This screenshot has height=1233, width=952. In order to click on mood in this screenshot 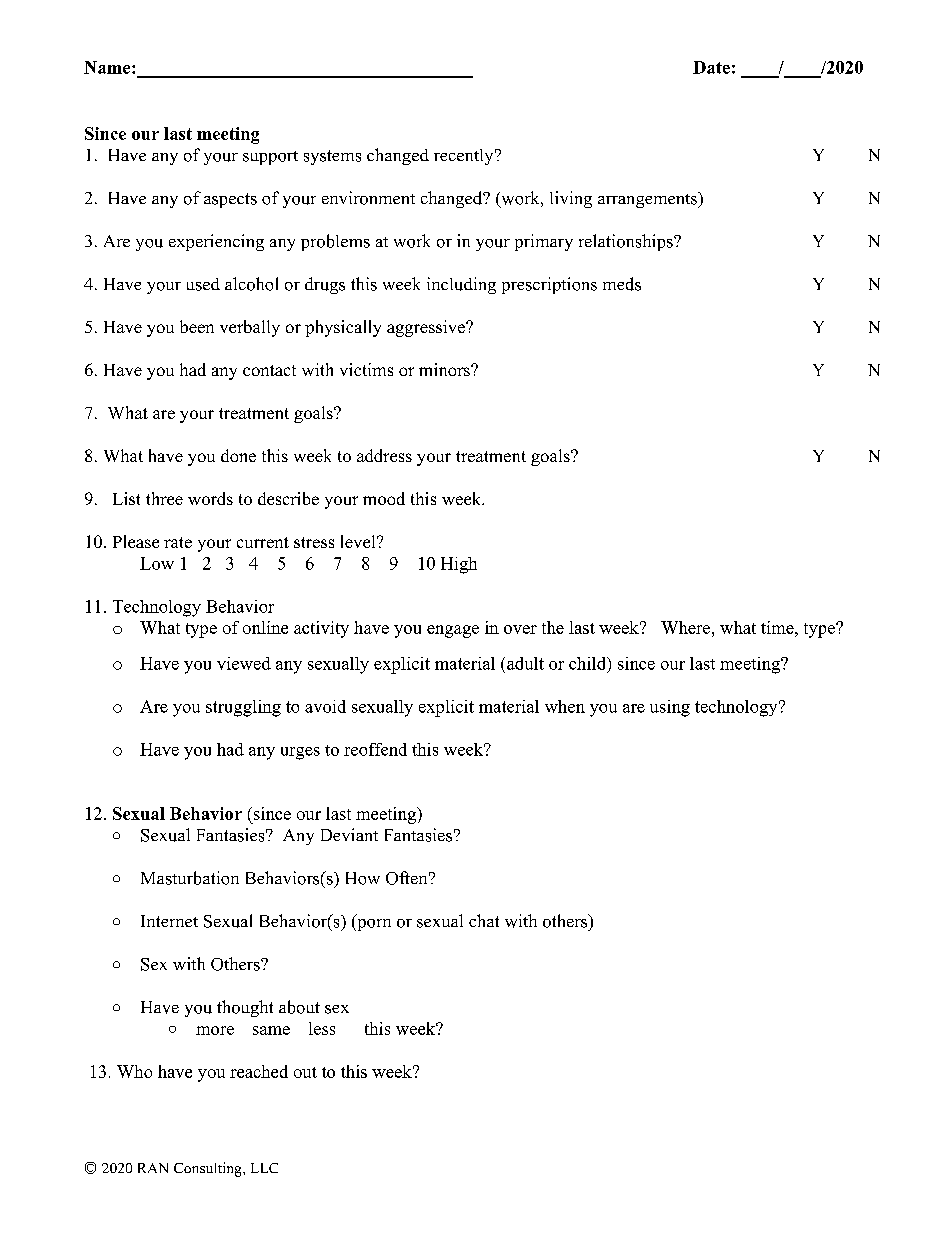, I will do `click(384, 498)`.
